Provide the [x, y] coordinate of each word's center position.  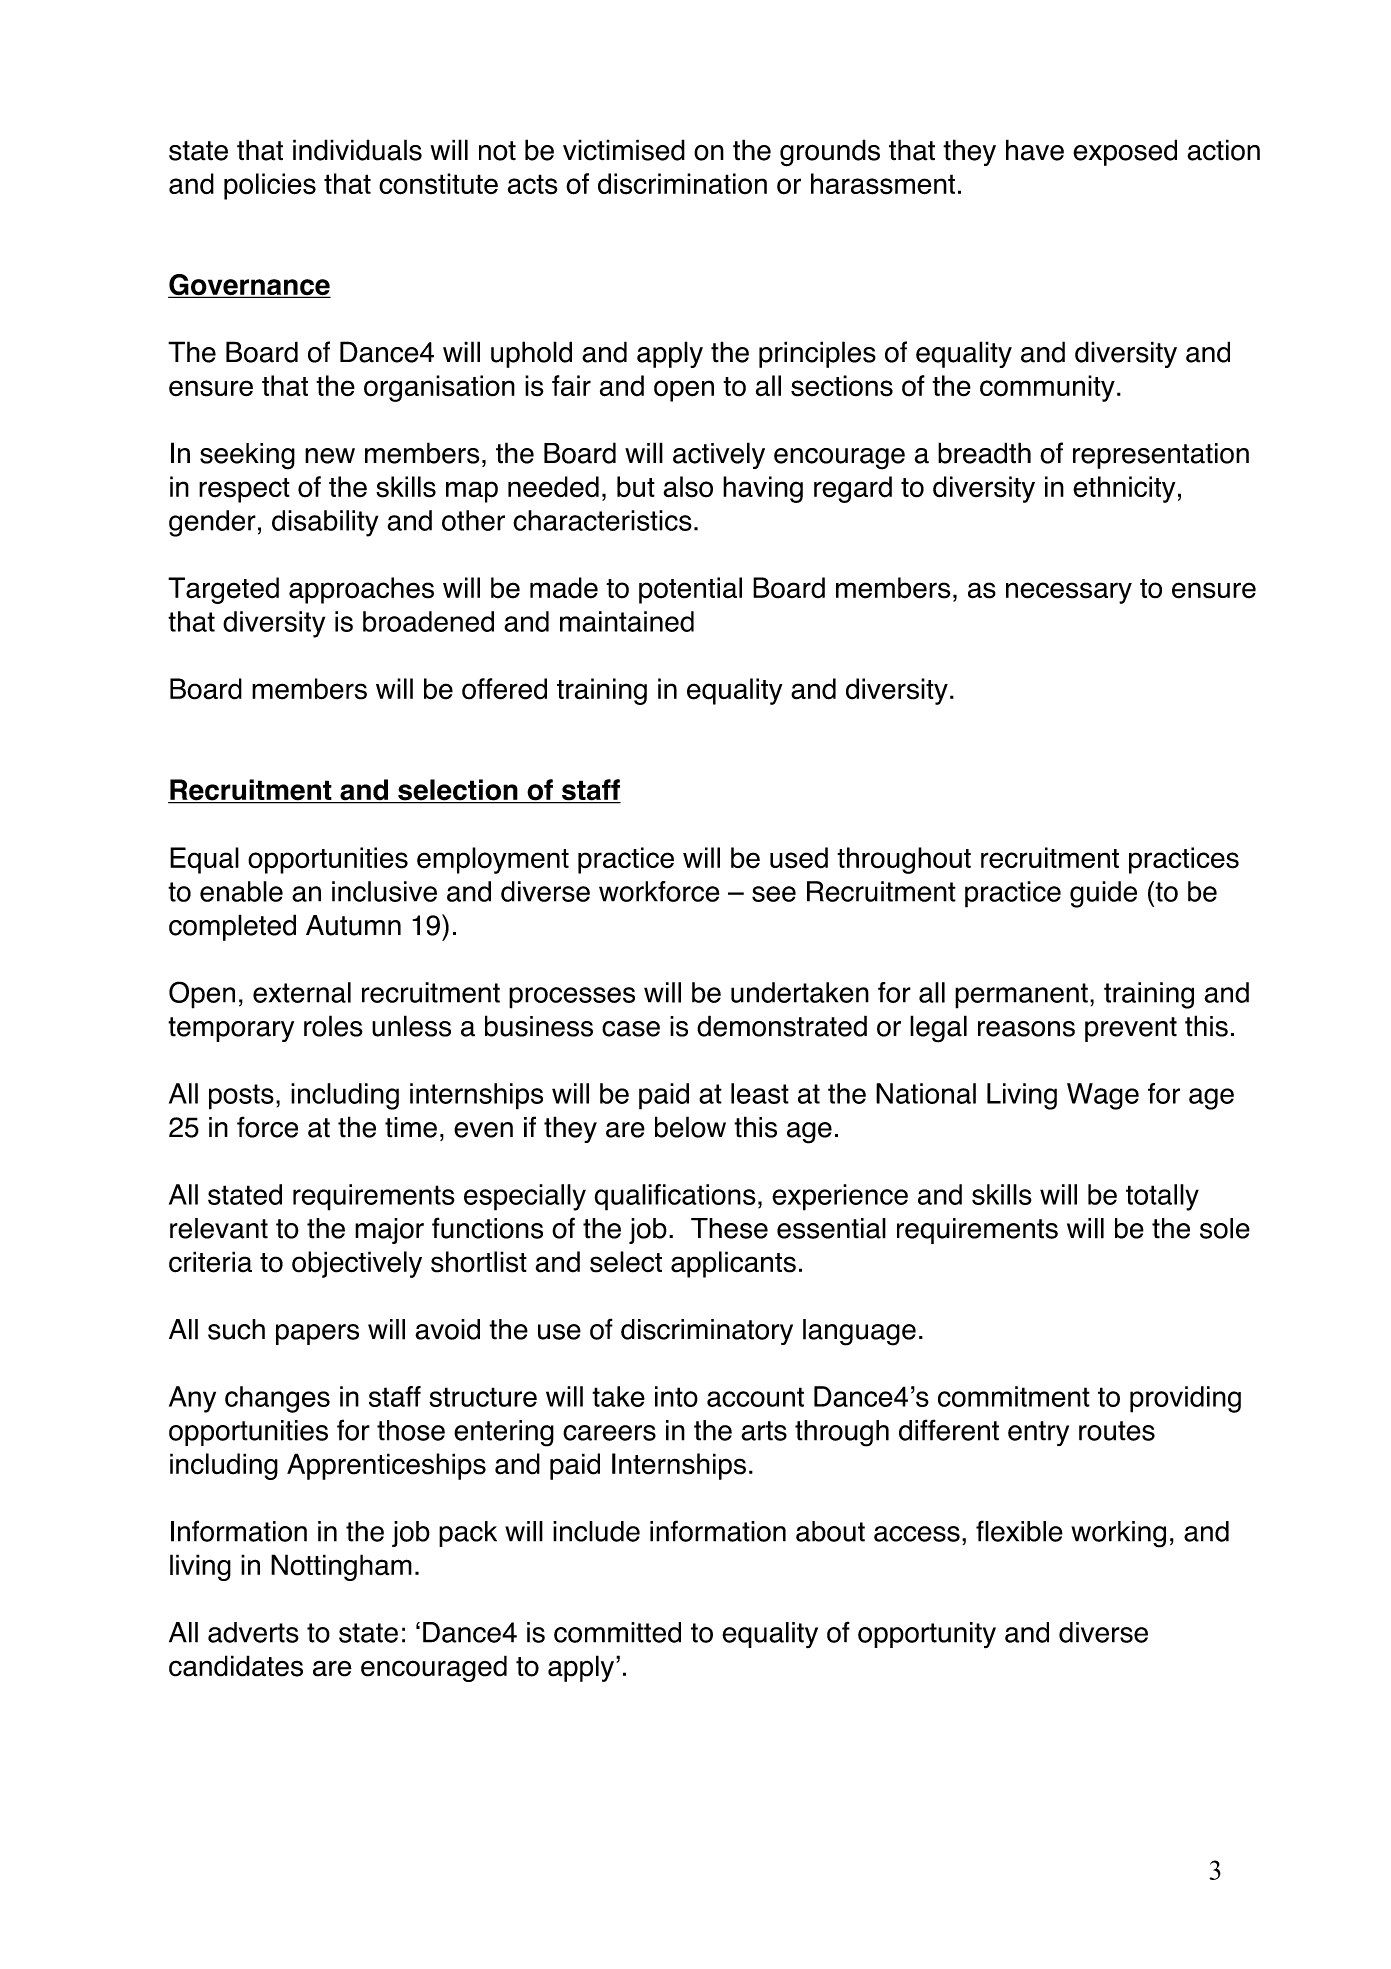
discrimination [682, 184]
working [1118, 1534]
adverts [253, 1632]
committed [617, 1632]
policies [270, 186]
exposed [1125, 152]
